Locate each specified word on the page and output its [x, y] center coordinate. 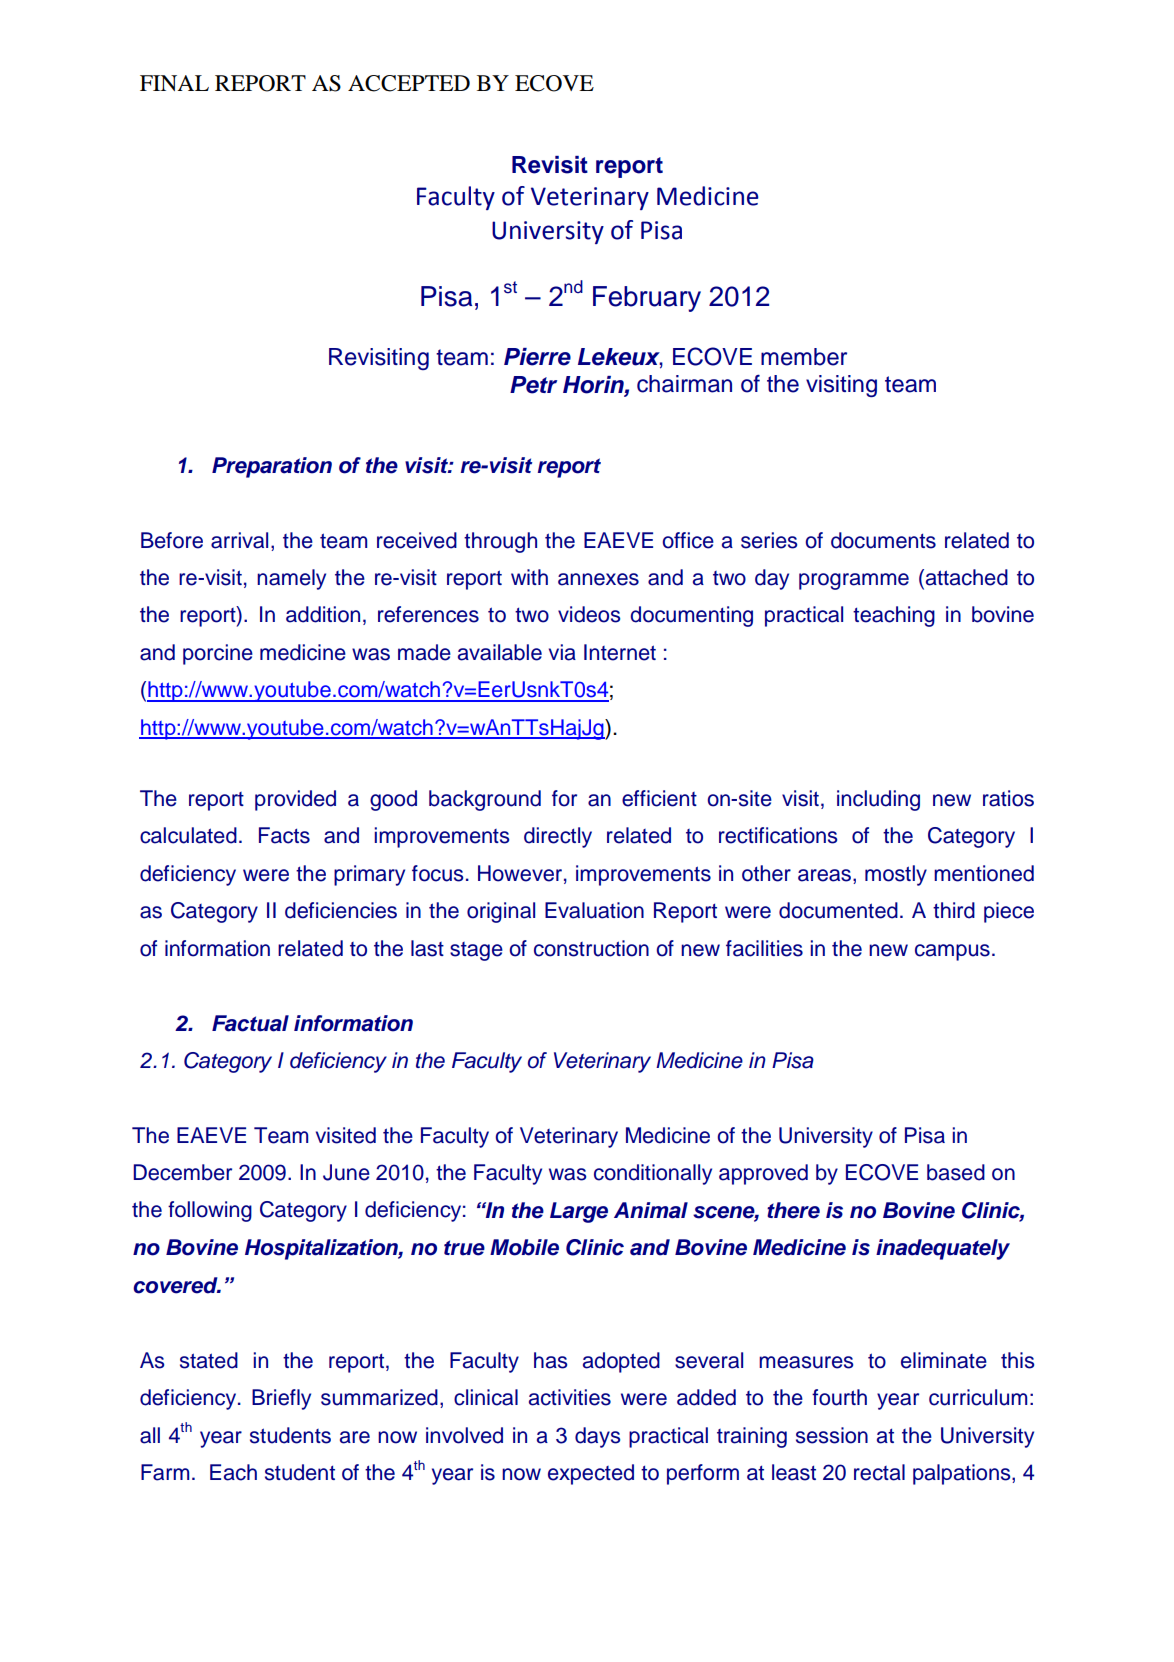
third [954, 910]
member [804, 357]
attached [965, 578]
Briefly [281, 1399]
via [562, 652]
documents [883, 540]
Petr [533, 385]
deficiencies [341, 910]
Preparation [272, 467]
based [956, 1172]
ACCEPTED [409, 83]
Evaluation [594, 910]
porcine [218, 654]
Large [579, 1212]
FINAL [174, 83]
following [210, 1211]
